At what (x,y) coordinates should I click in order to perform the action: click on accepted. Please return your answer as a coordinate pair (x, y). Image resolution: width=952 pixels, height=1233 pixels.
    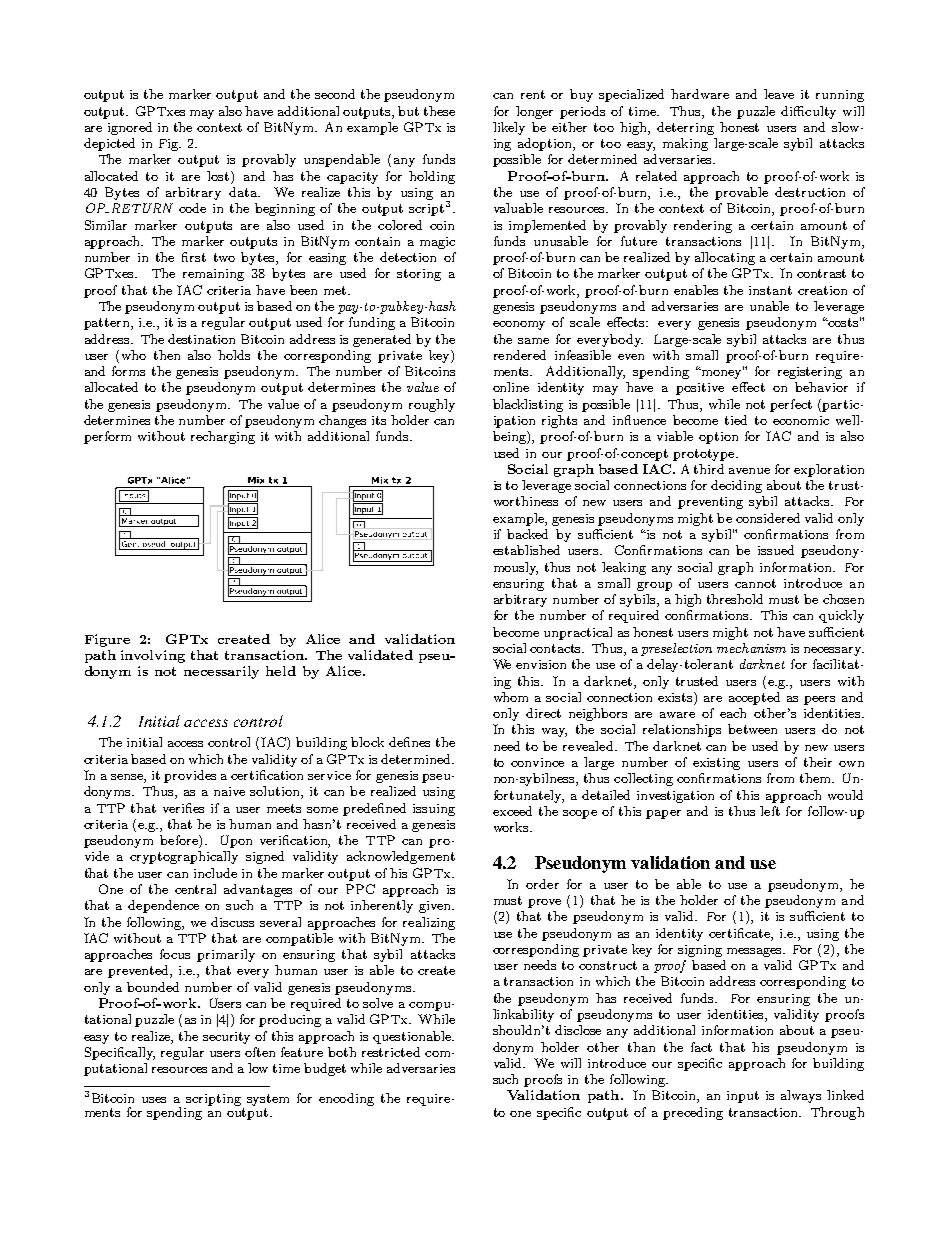
    Looking at the image, I should click on (754, 698).
